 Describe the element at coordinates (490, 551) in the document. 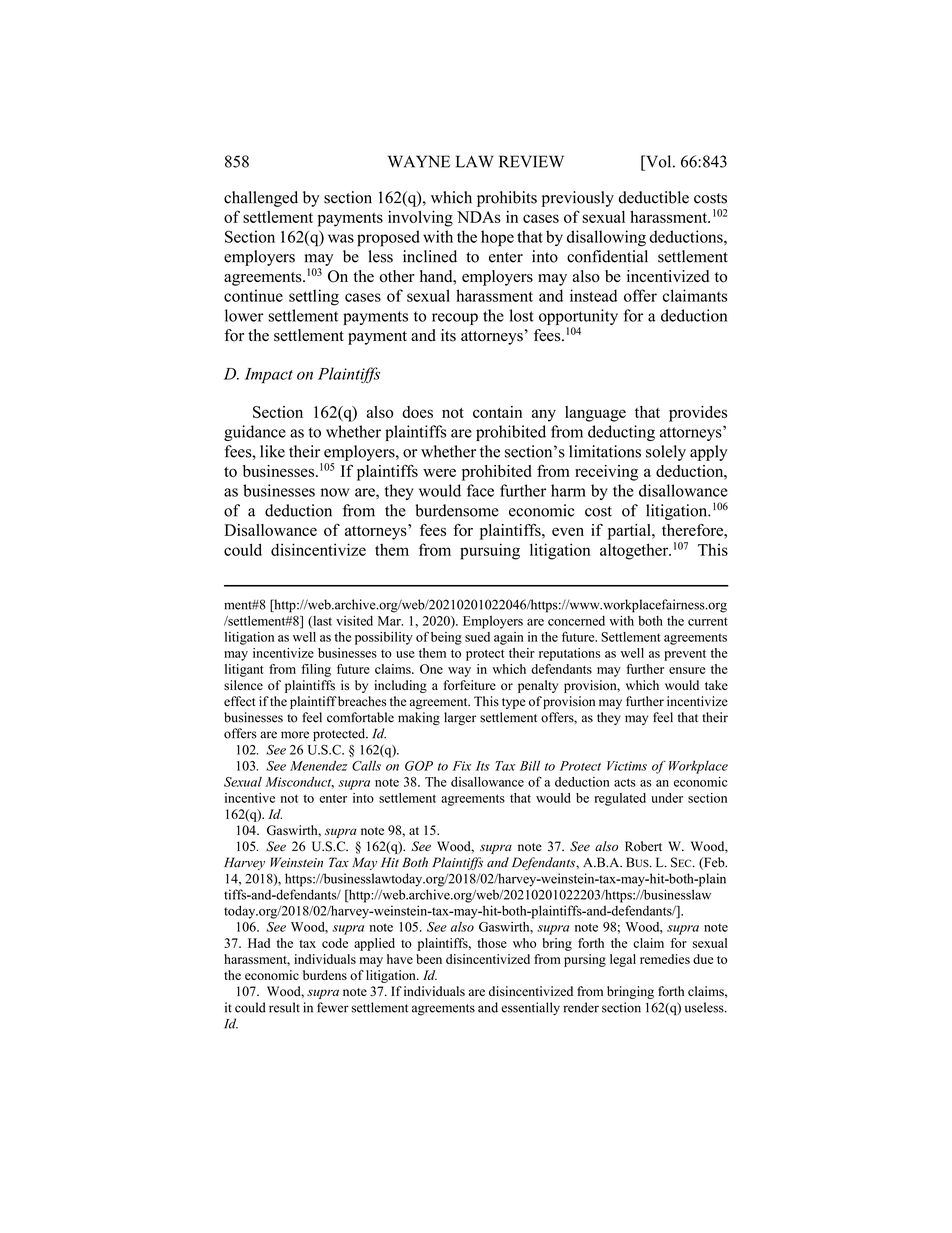

I see `pursuing` at that location.
